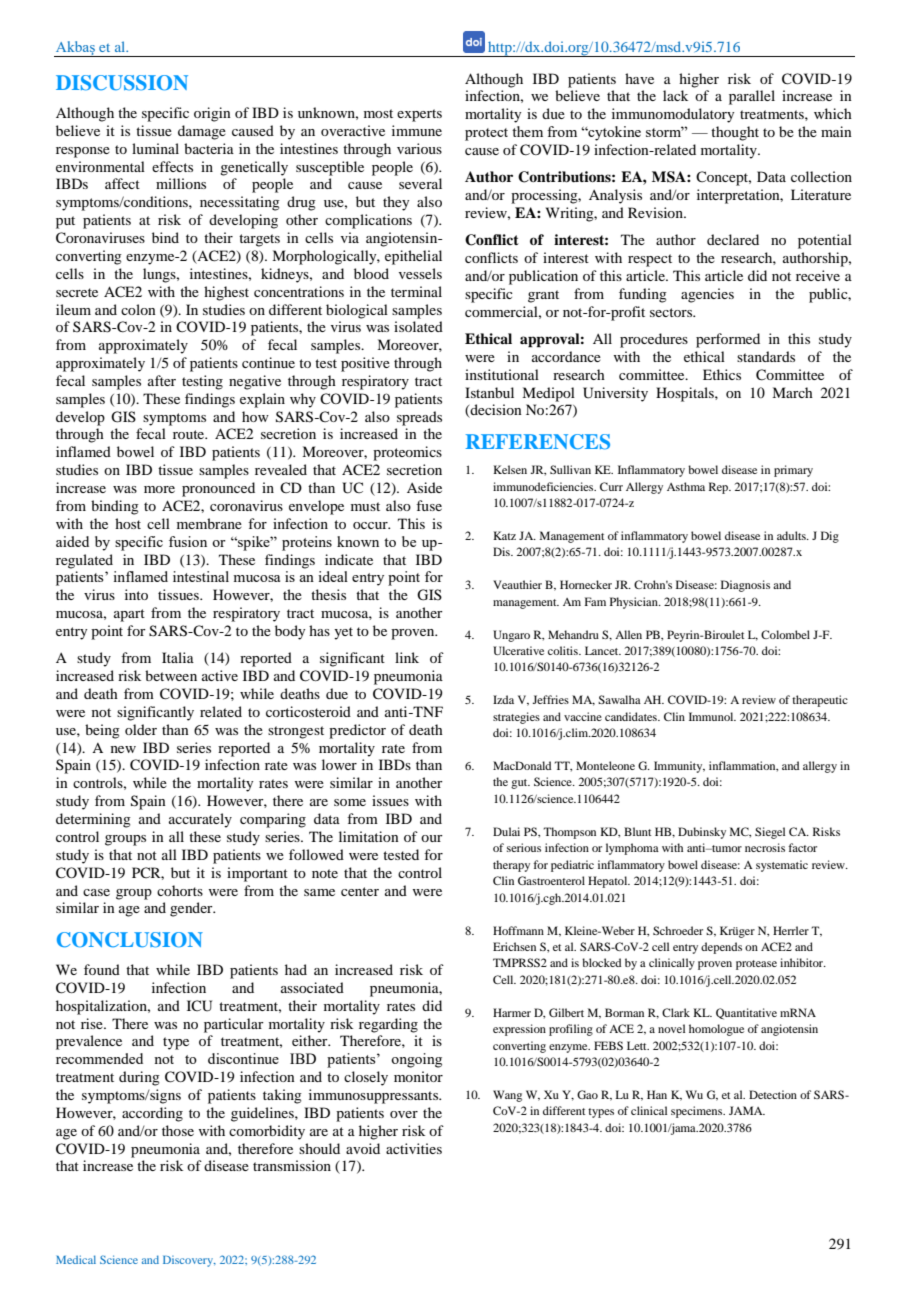  What do you see at coordinates (407, 657) in the screenshot?
I see `link` at bounding box center [407, 657].
